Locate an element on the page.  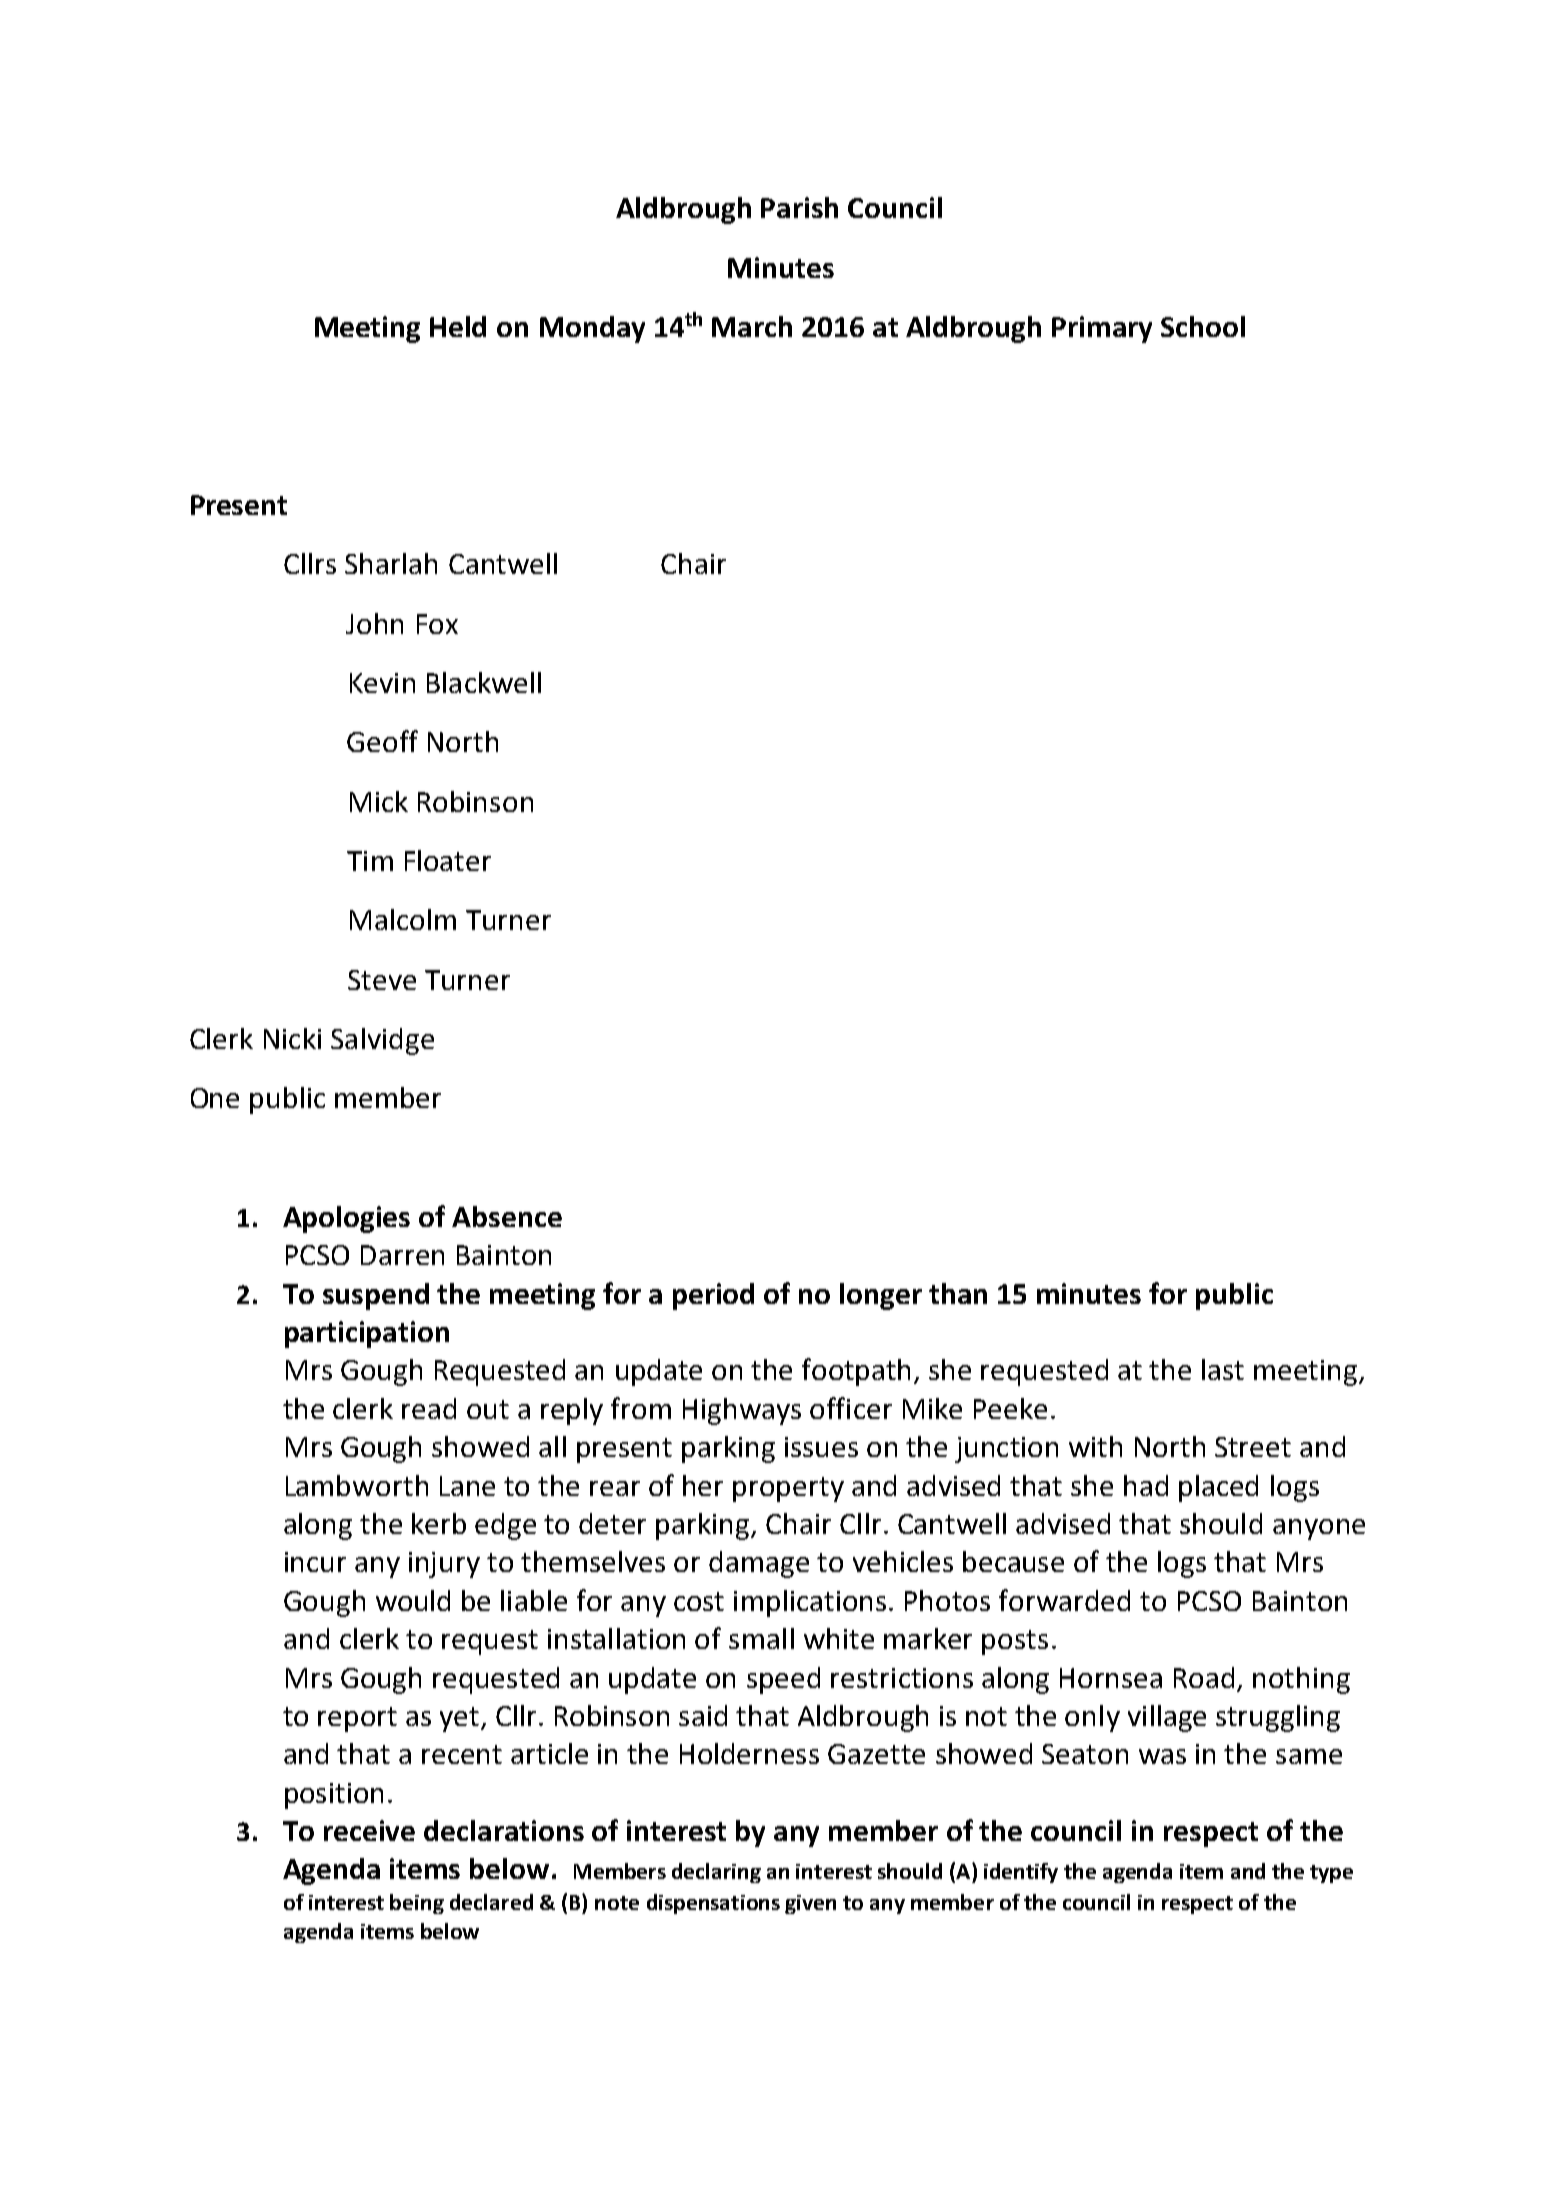
School is located at coordinates (1203, 326).
